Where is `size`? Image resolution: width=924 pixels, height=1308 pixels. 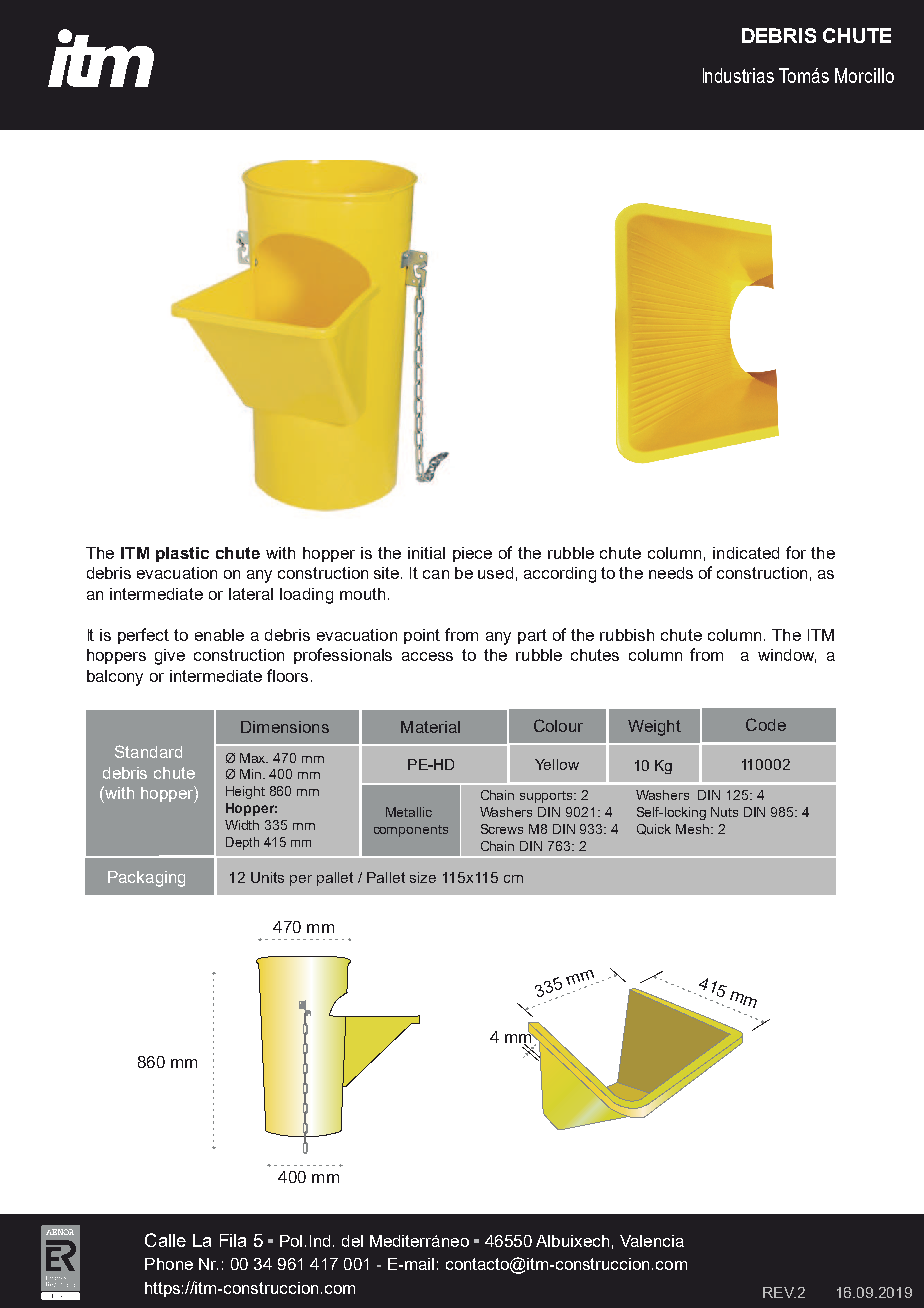 size is located at coordinates (423, 877).
